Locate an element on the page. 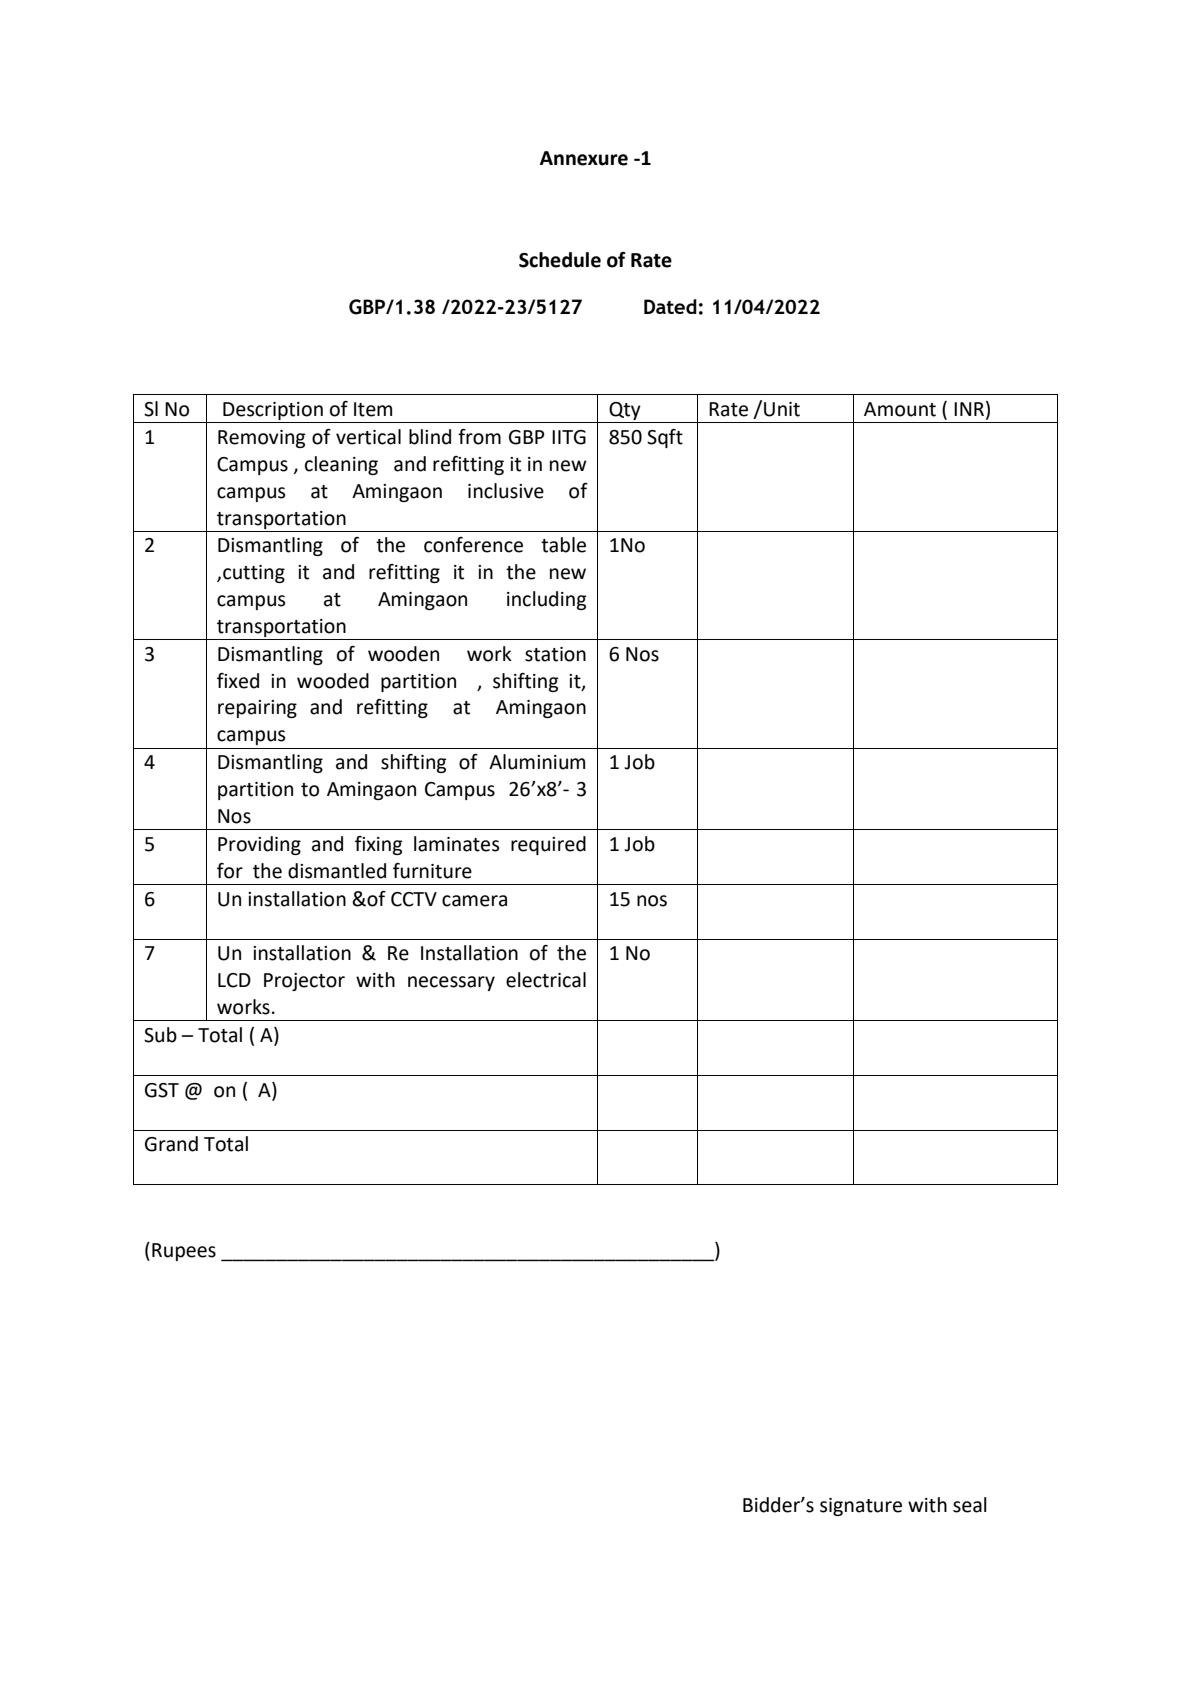  electrical is located at coordinates (546, 980).
